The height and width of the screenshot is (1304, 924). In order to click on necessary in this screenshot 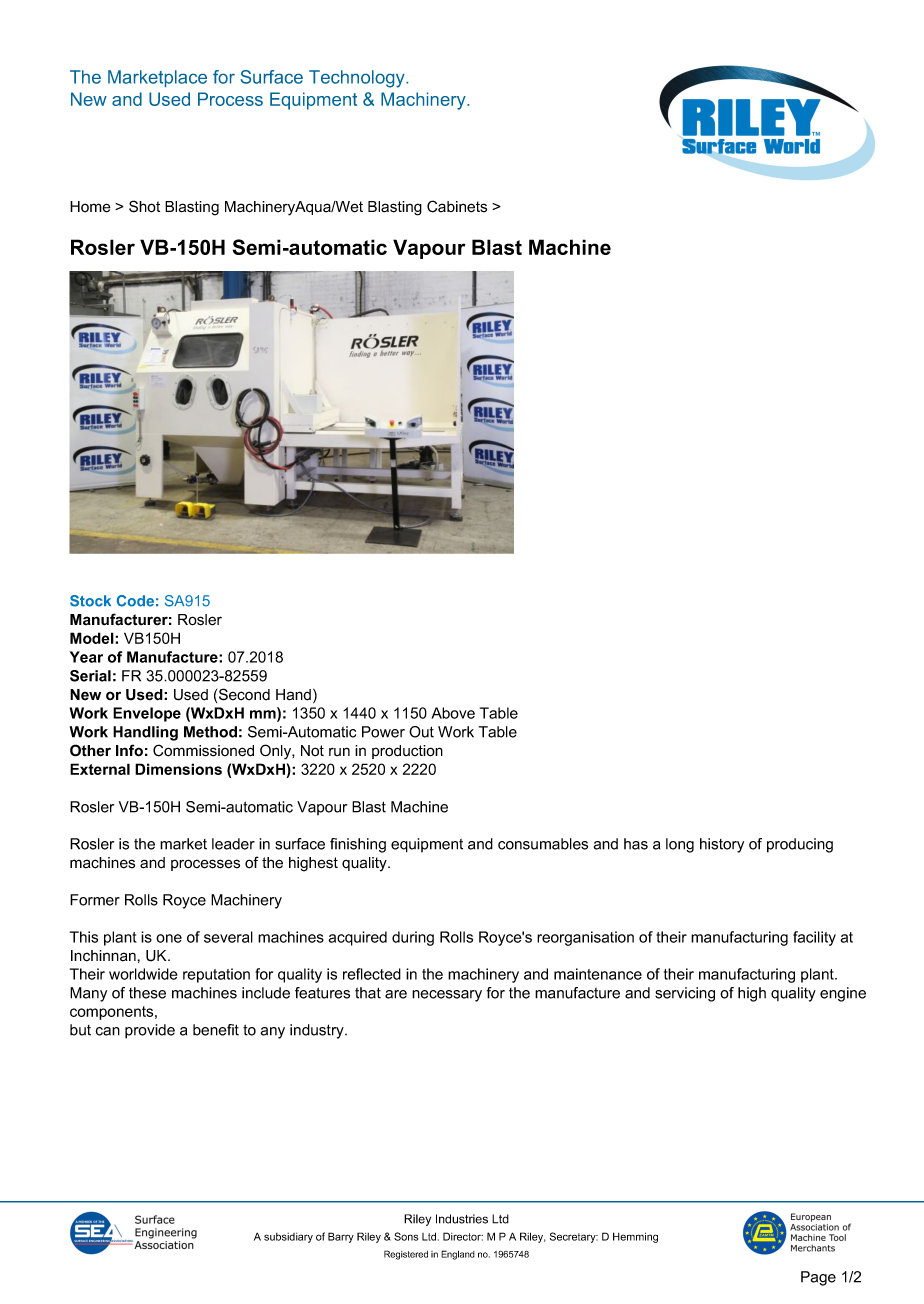, I will do `click(447, 996)`.
